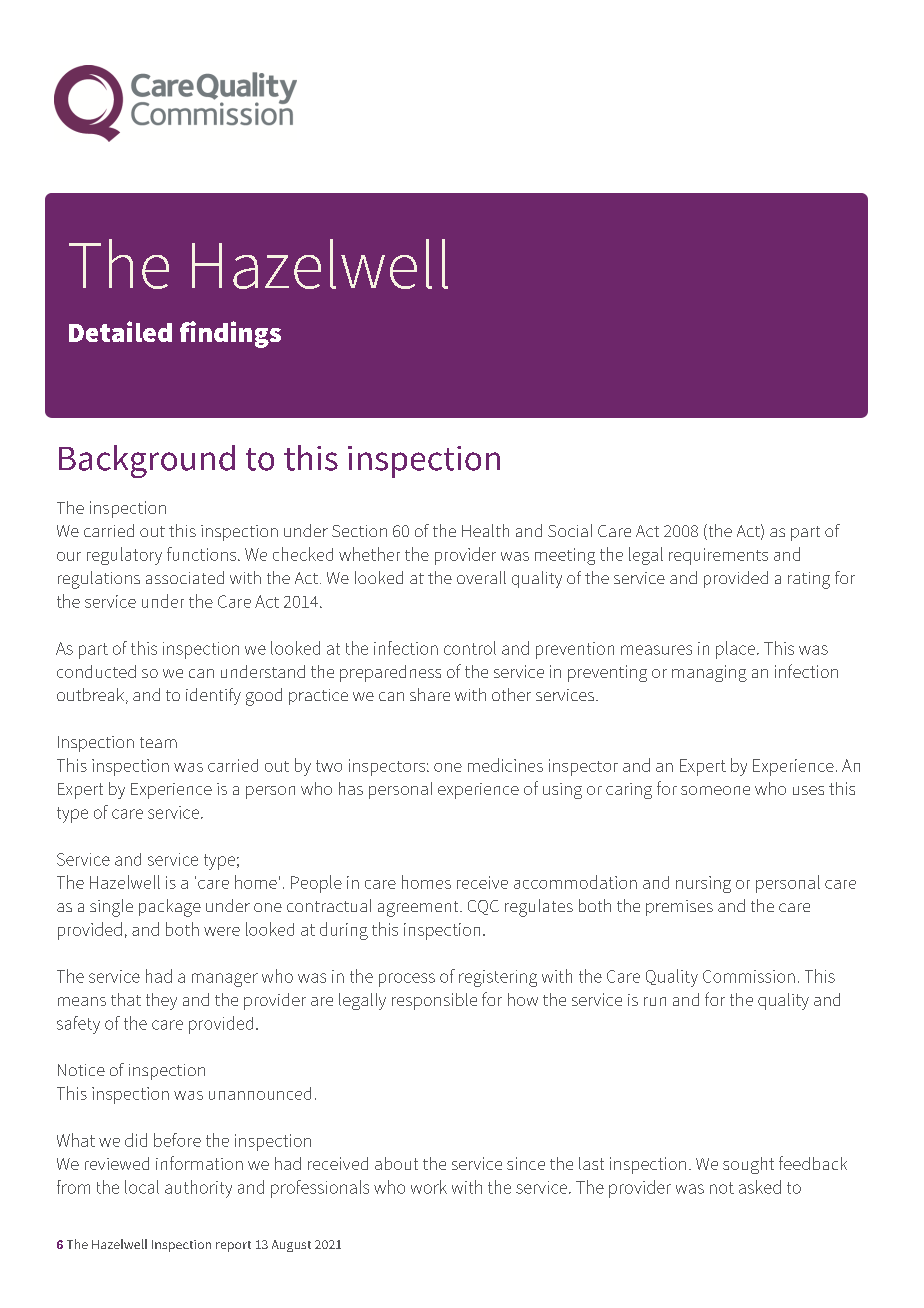 The height and width of the screenshot is (1308, 924). What do you see at coordinates (120, 331) in the screenshot?
I see `Detailed` at bounding box center [120, 331].
